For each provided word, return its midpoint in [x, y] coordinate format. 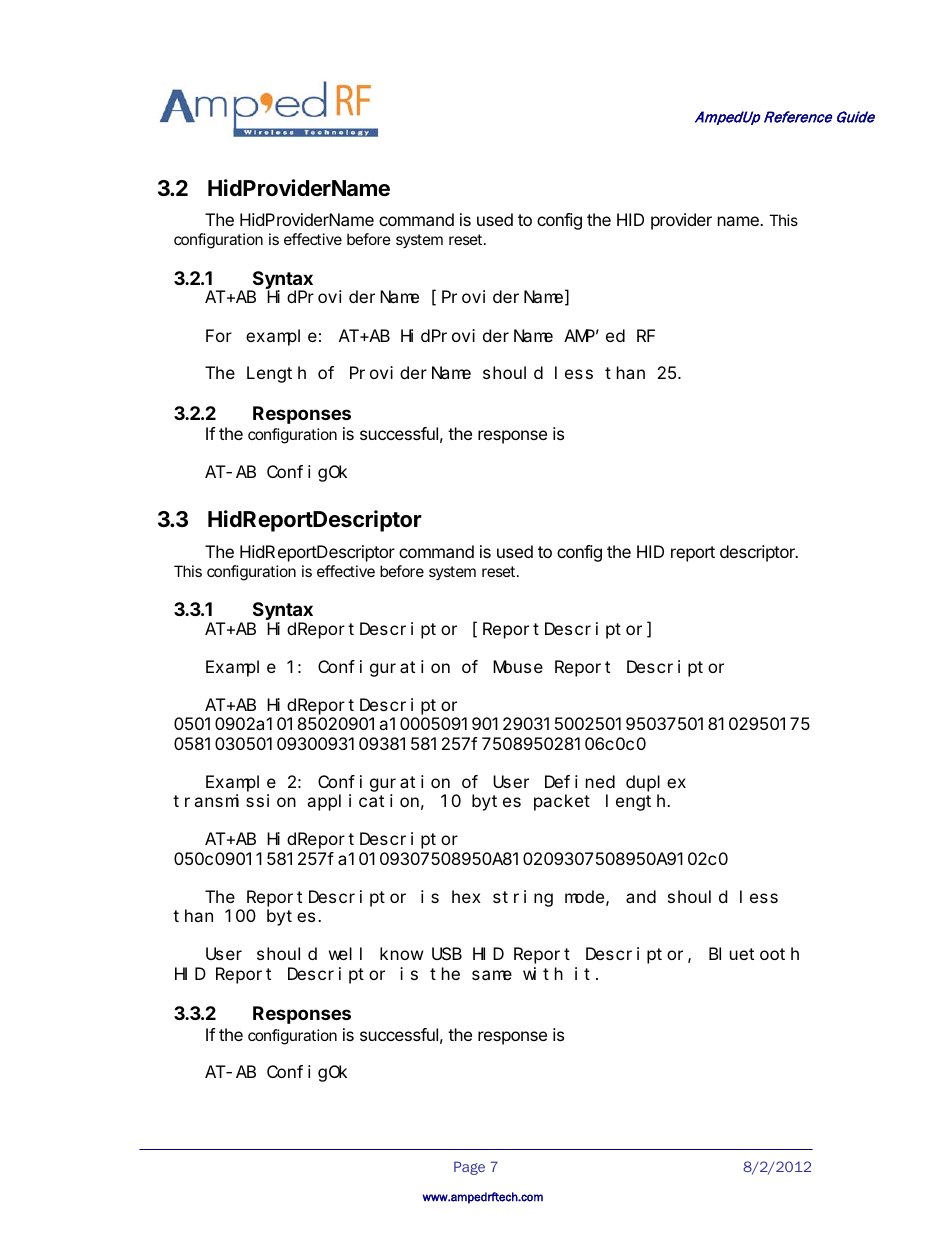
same [492, 975]
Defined [580, 781]
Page [469, 1168]
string [523, 898]
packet [562, 802]
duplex [656, 783]
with [543, 973]
